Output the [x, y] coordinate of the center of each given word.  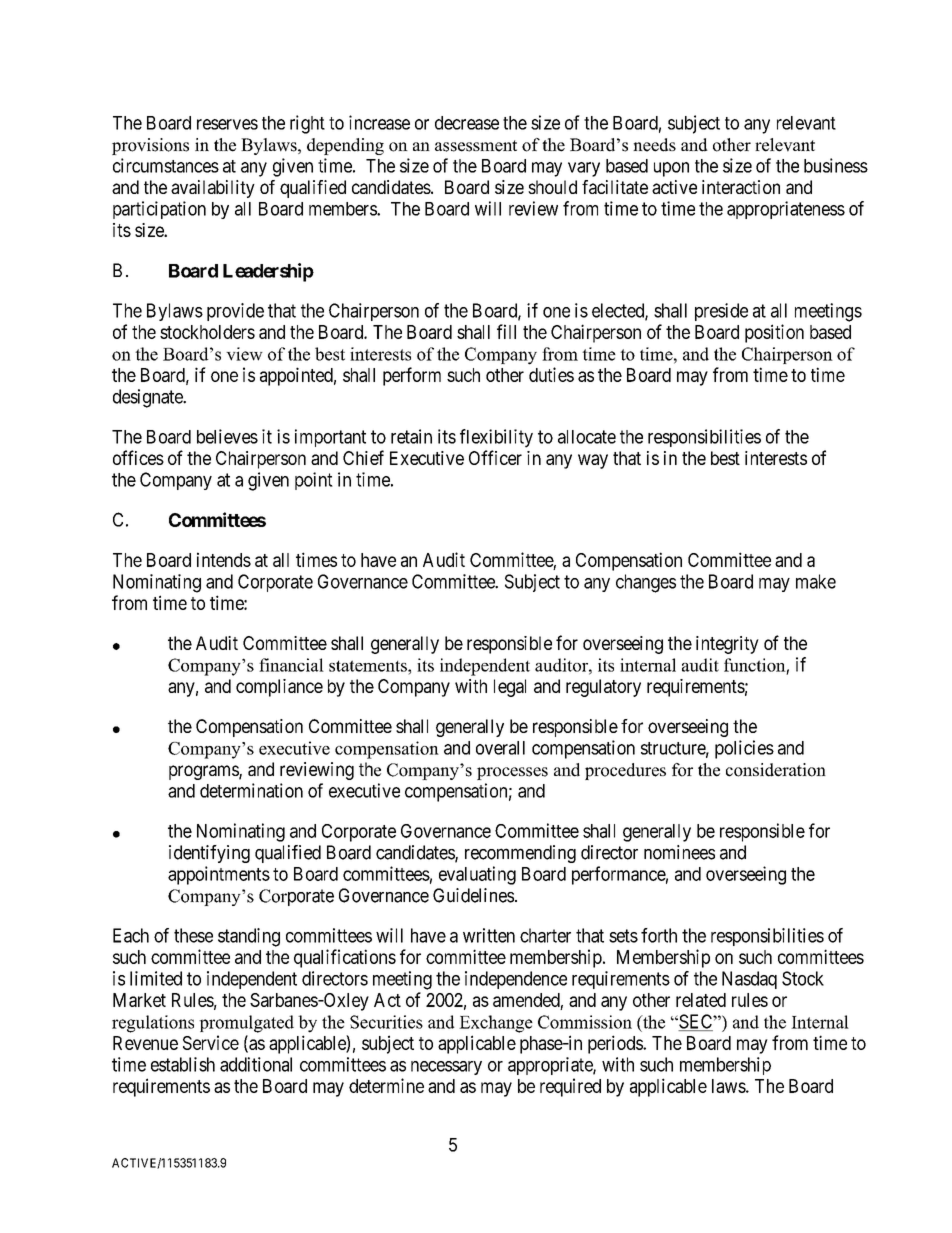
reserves [227, 124]
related [701, 1000]
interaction [741, 187]
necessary [446, 1068]
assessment [476, 146]
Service [211, 1042]
